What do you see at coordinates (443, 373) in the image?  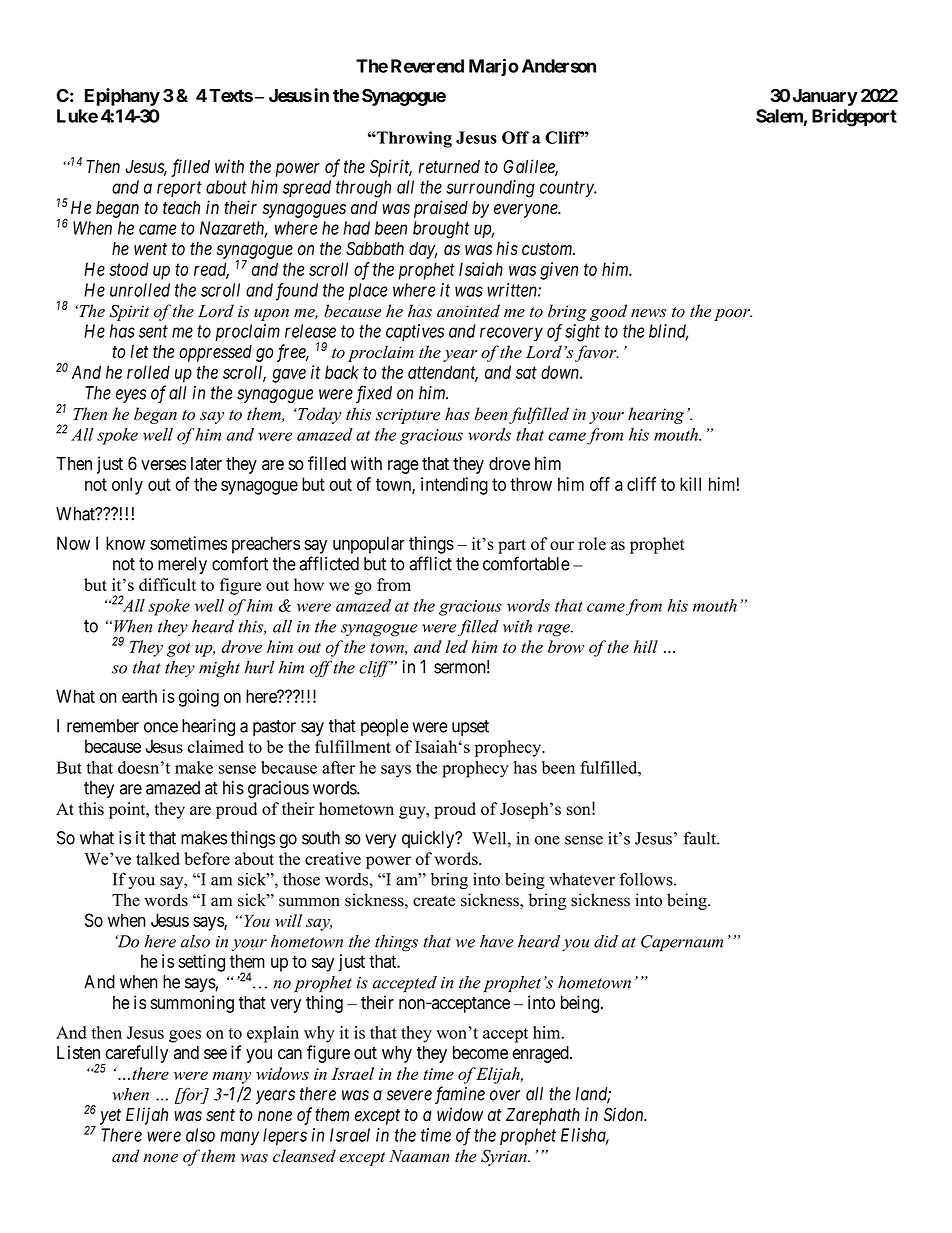 I see `attendant` at bounding box center [443, 373].
